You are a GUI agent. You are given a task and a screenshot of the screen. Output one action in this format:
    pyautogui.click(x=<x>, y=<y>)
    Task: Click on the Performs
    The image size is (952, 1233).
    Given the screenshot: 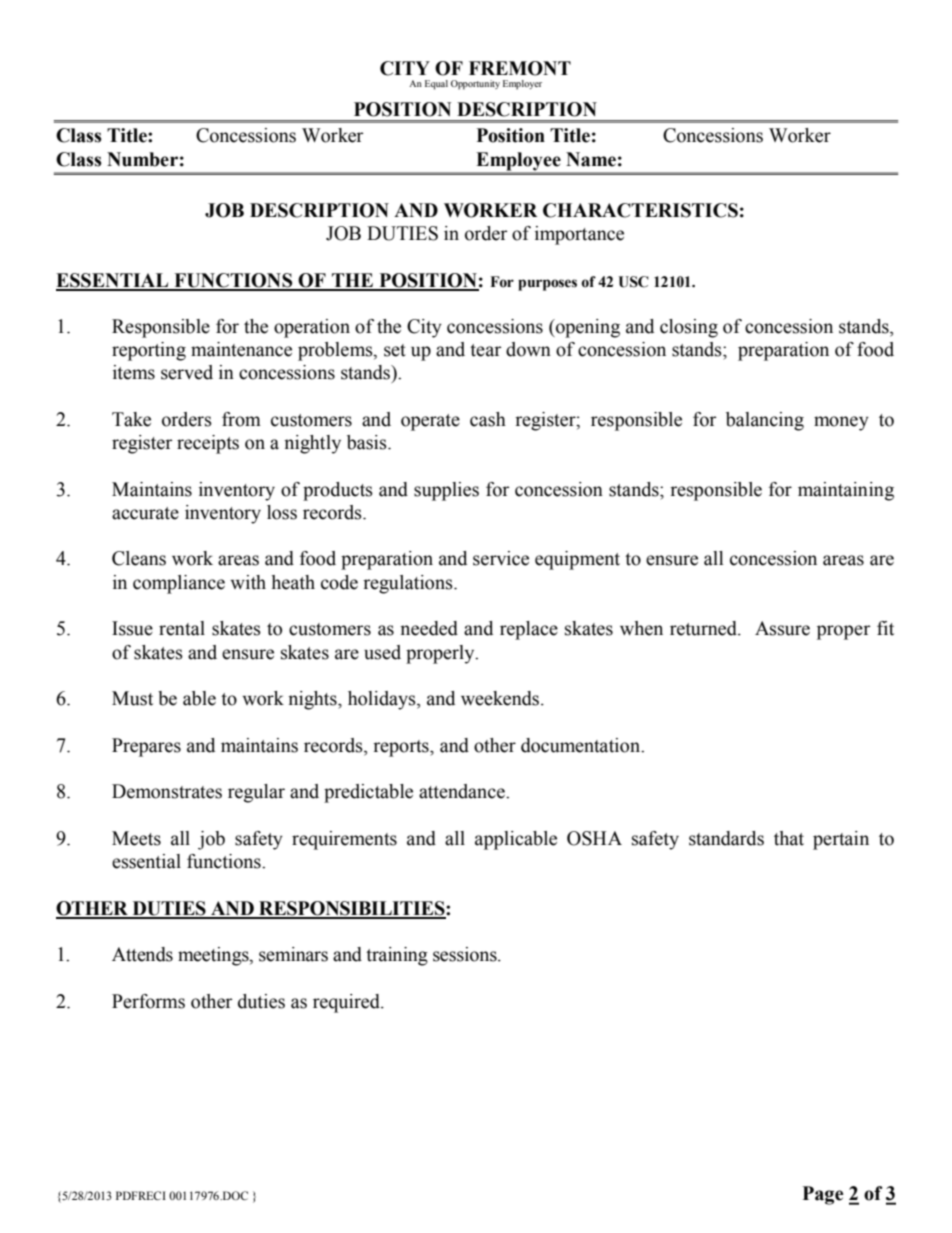 What is the action you would take?
    pyautogui.click(x=148, y=1001)
